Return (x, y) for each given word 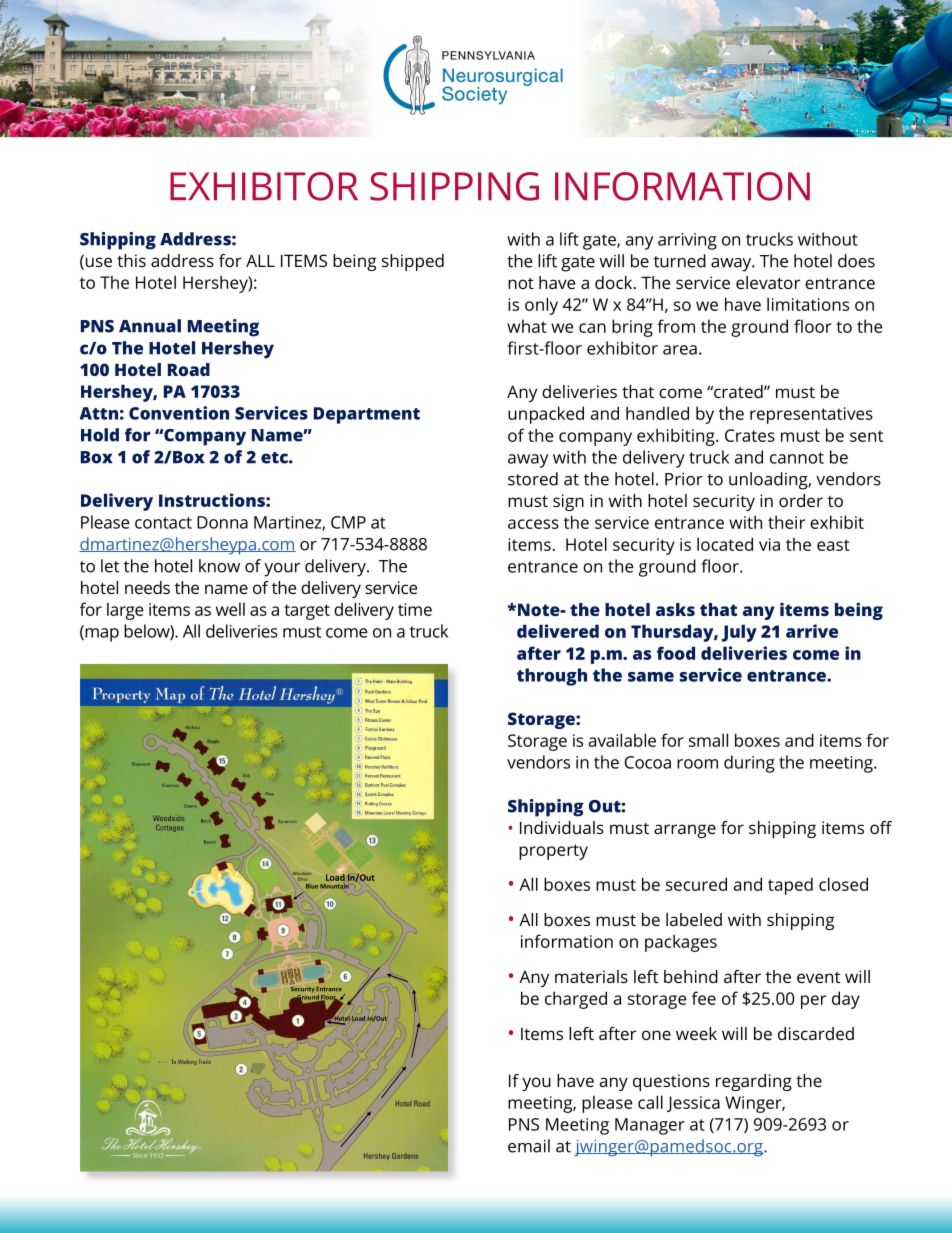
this (131, 260)
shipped (413, 262)
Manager (650, 1126)
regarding (754, 1082)
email (529, 1146)
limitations (808, 304)
